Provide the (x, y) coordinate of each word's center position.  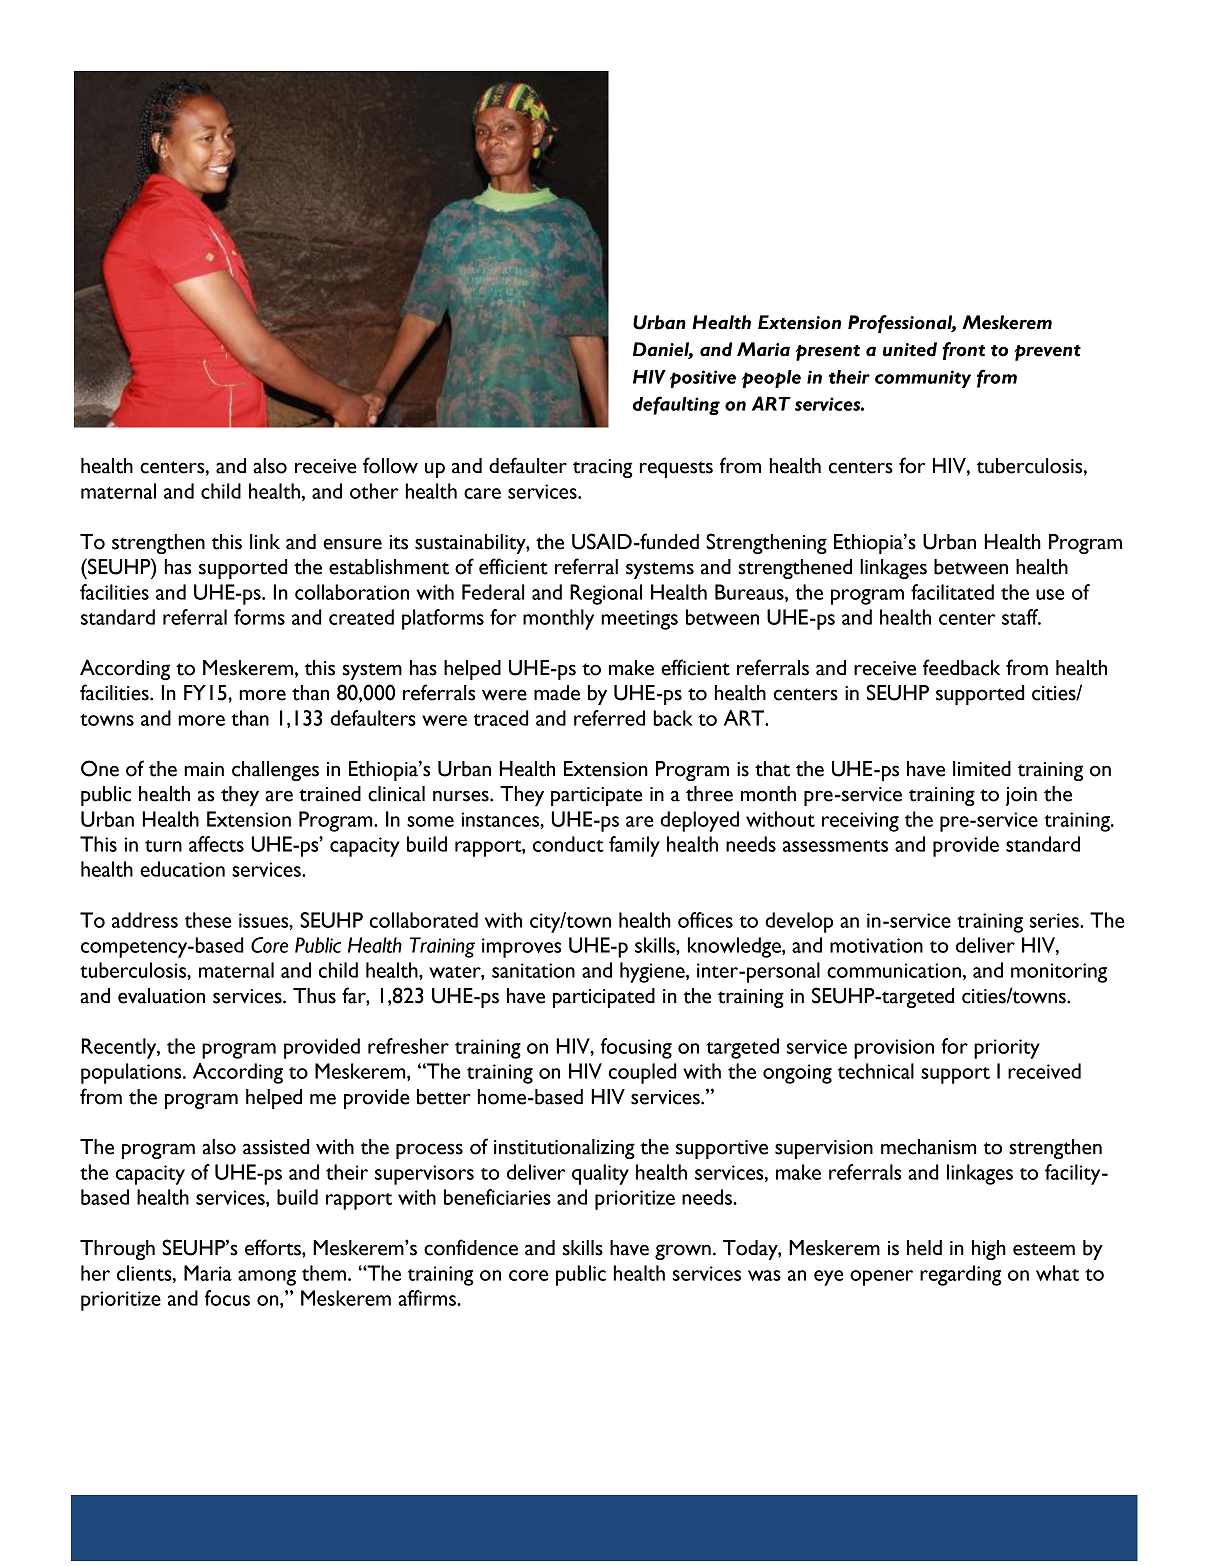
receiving (860, 822)
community (923, 379)
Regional (606, 594)
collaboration (352, 592)
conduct (568, 844)
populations (132, 1073)
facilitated (952, 592)
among (267, 1278)
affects (216, 844)
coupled (643, 1073)
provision (894, 1049)
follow (390, 465)
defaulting (676, 405)
